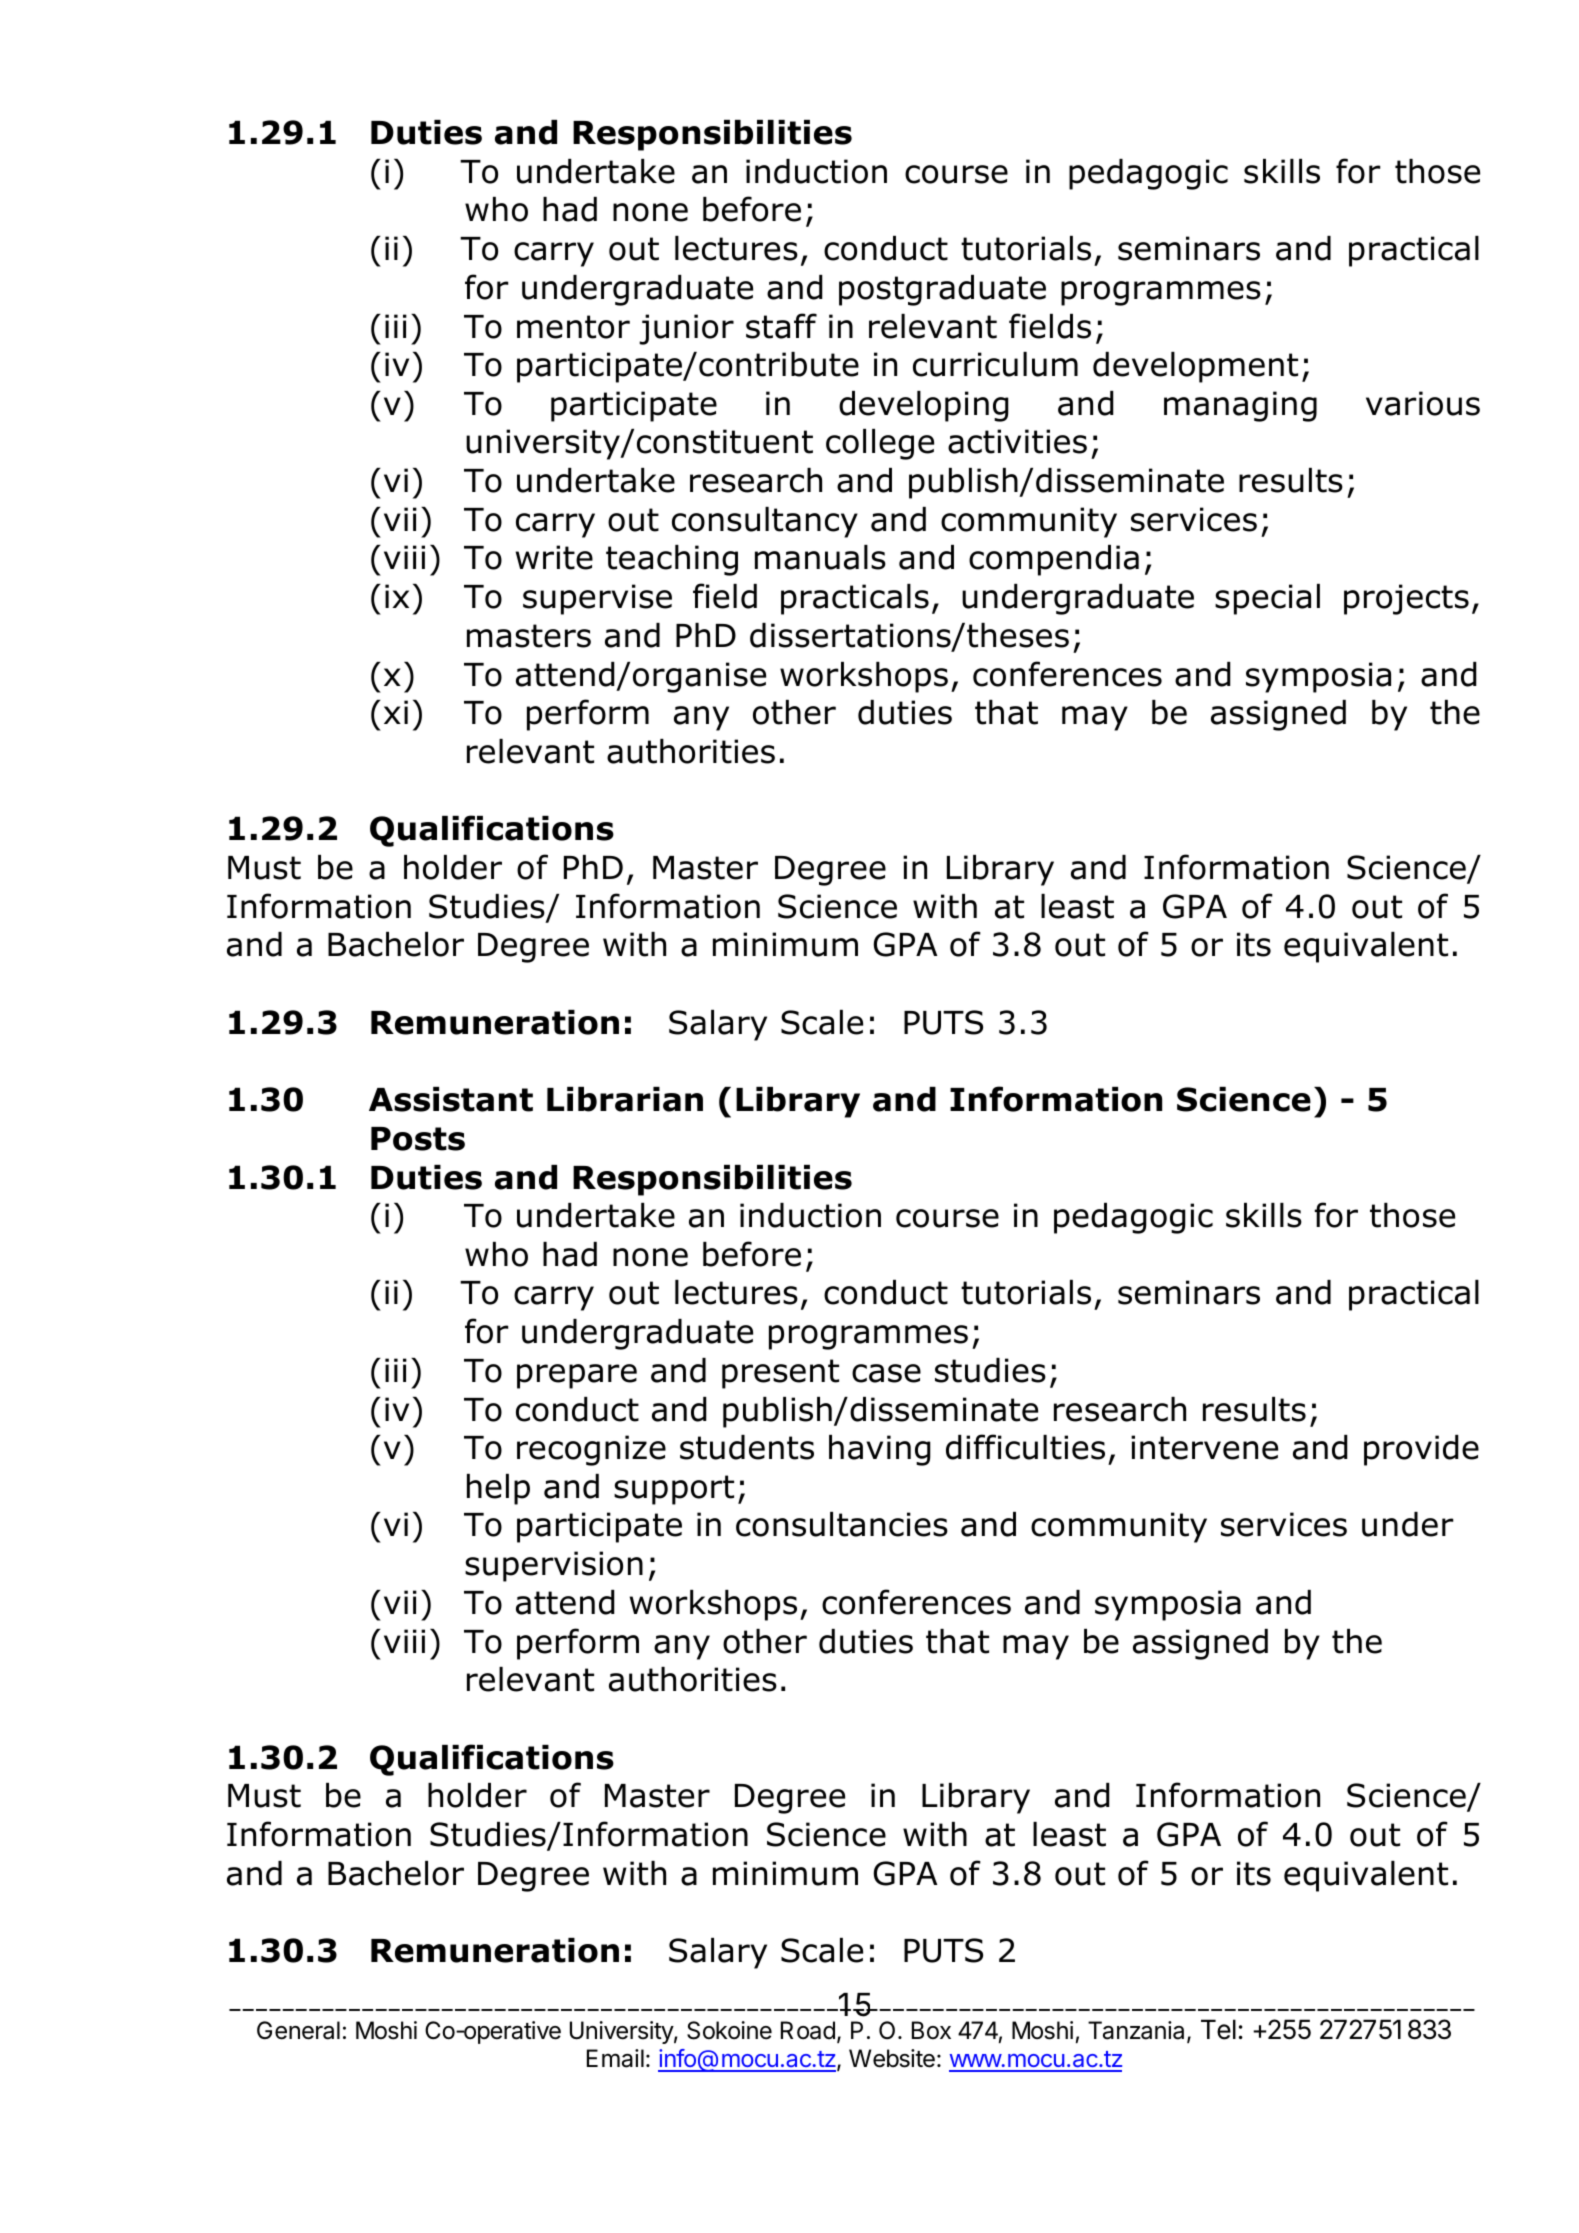 The height and width of the page is (2233, 1579). I want to click on General, so click(298, 2030).
